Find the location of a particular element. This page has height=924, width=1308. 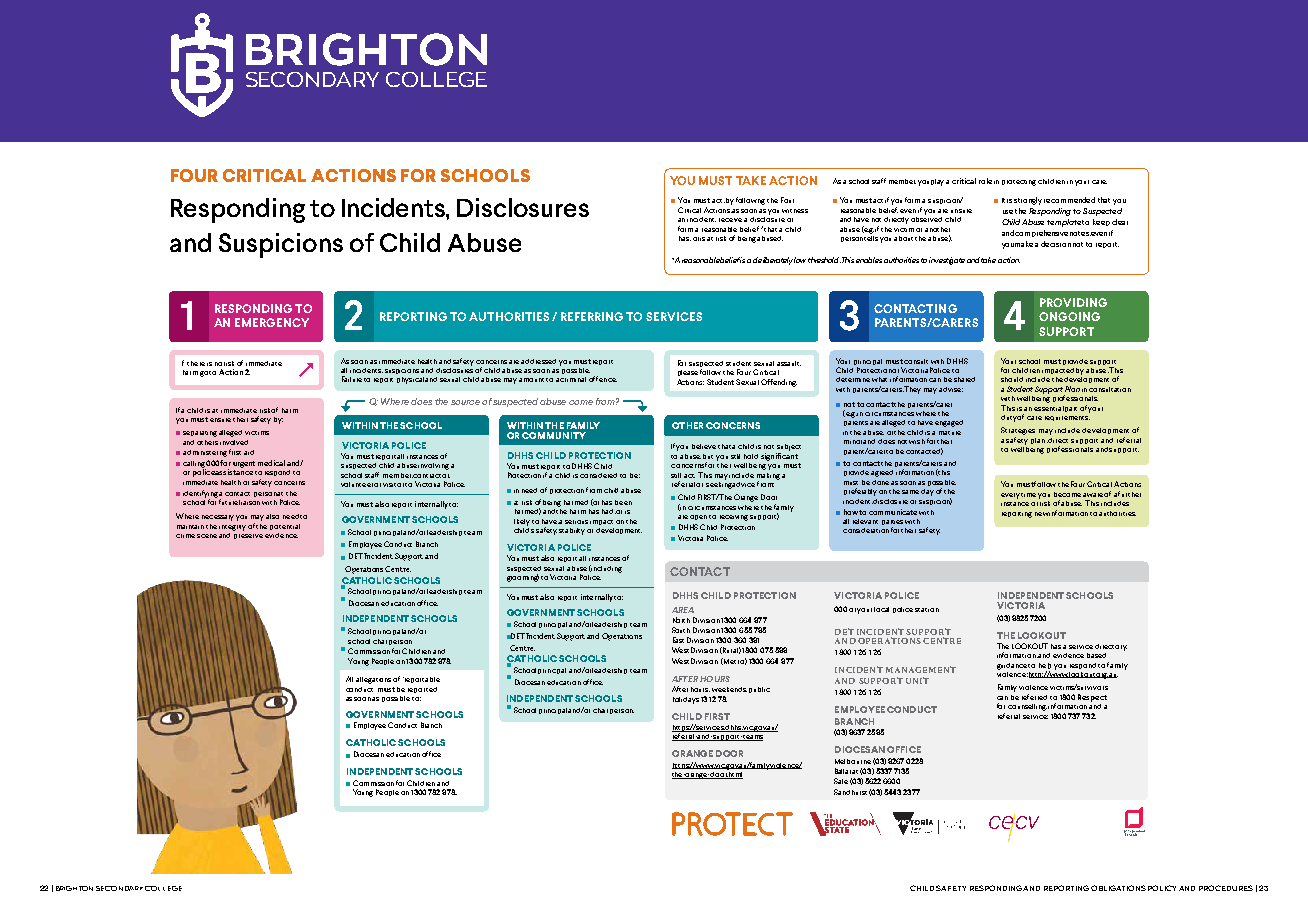

holidays is located at coordinates (686, 700).
